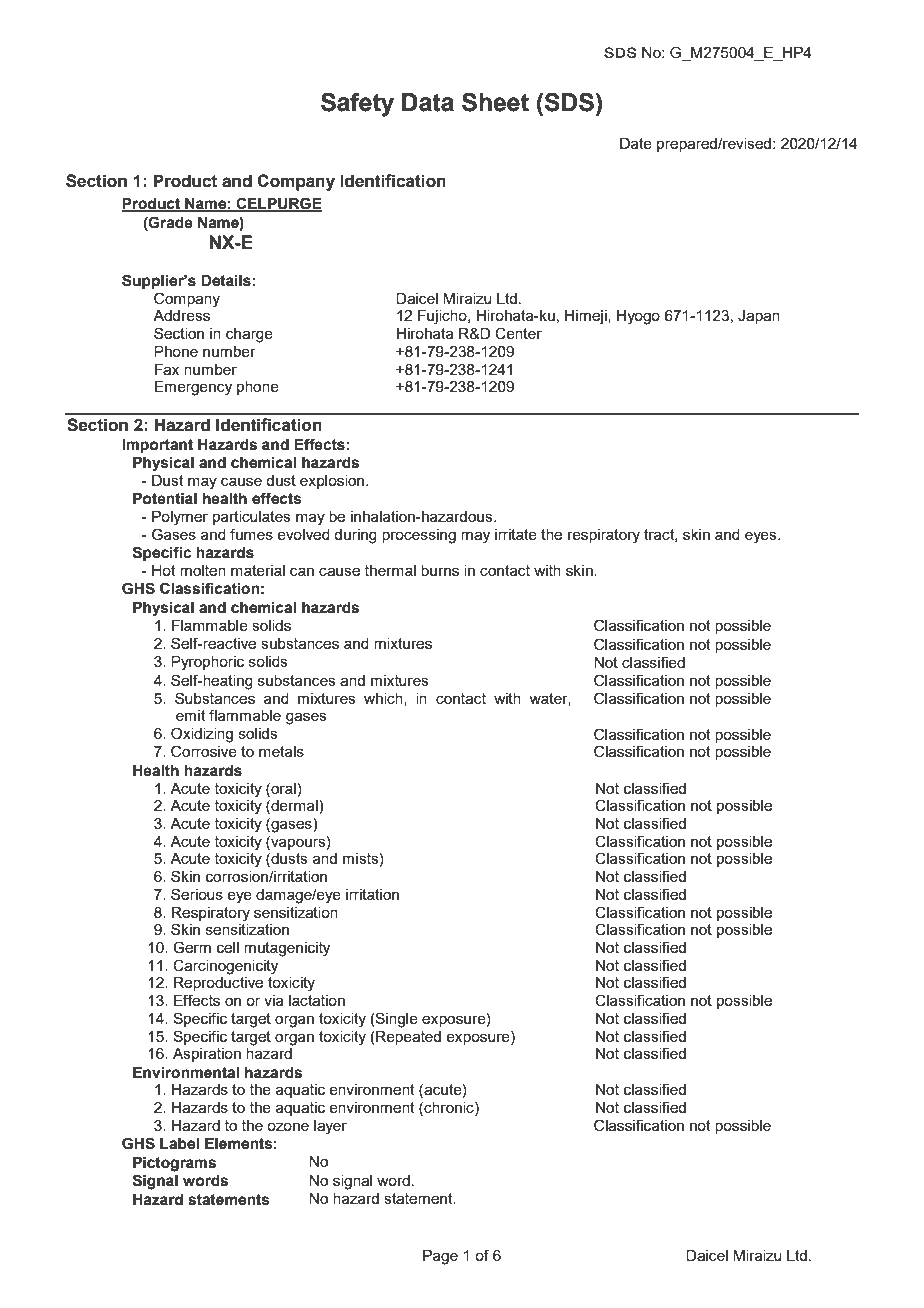  I want to click on which, so click(384, 699).
